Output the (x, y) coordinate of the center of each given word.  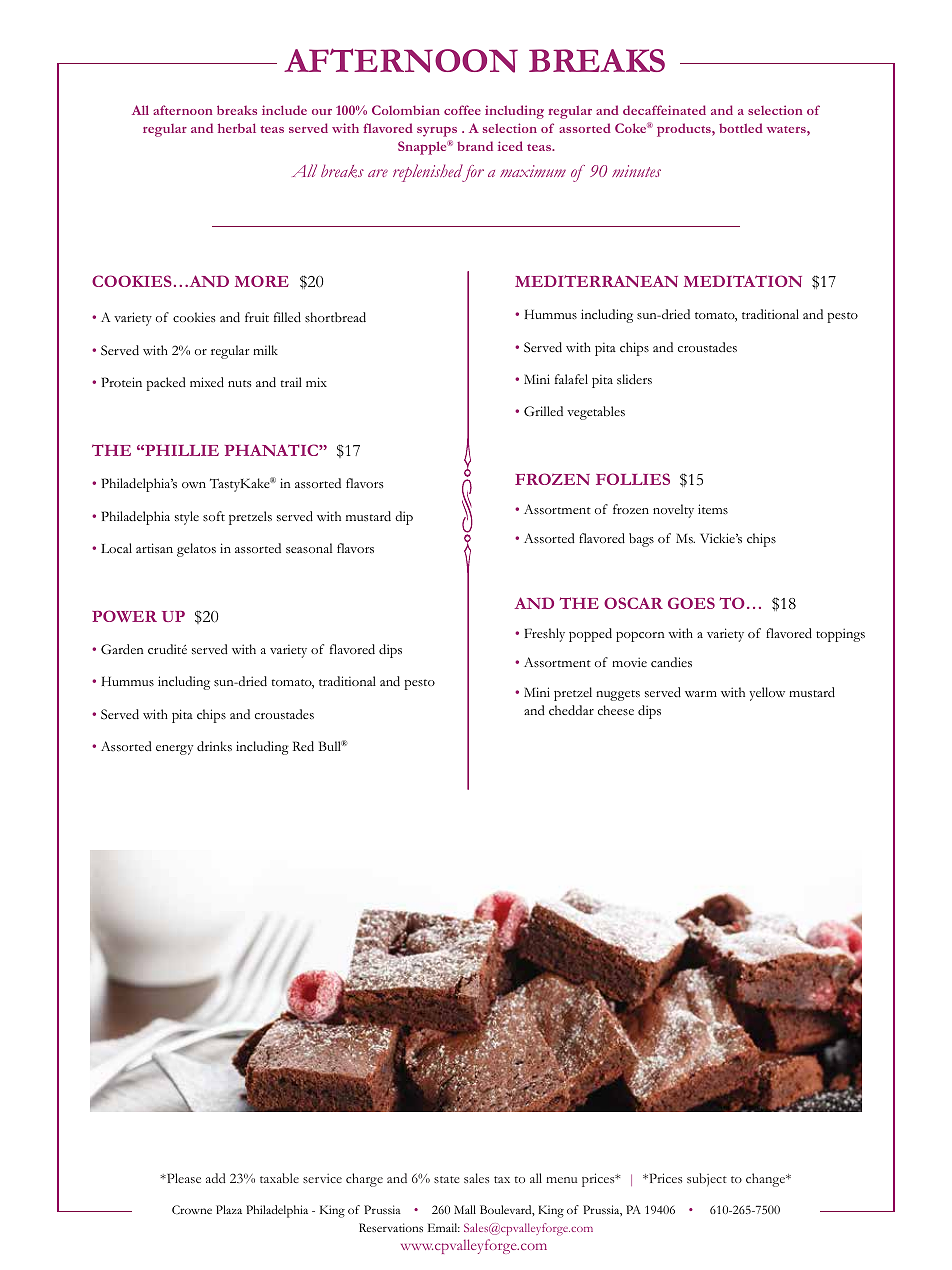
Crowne (192, 1209)
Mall (465, 1209)
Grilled (543, 411)
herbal (237, 128)
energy (174, 750)
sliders (634, 379)
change (767, 1180)
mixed (207, 382)
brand (475, 146)
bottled (741, 128)
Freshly (545, 635)
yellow (767, 694)
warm (701, 694)
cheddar (571, 710)
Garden (122, 649)
